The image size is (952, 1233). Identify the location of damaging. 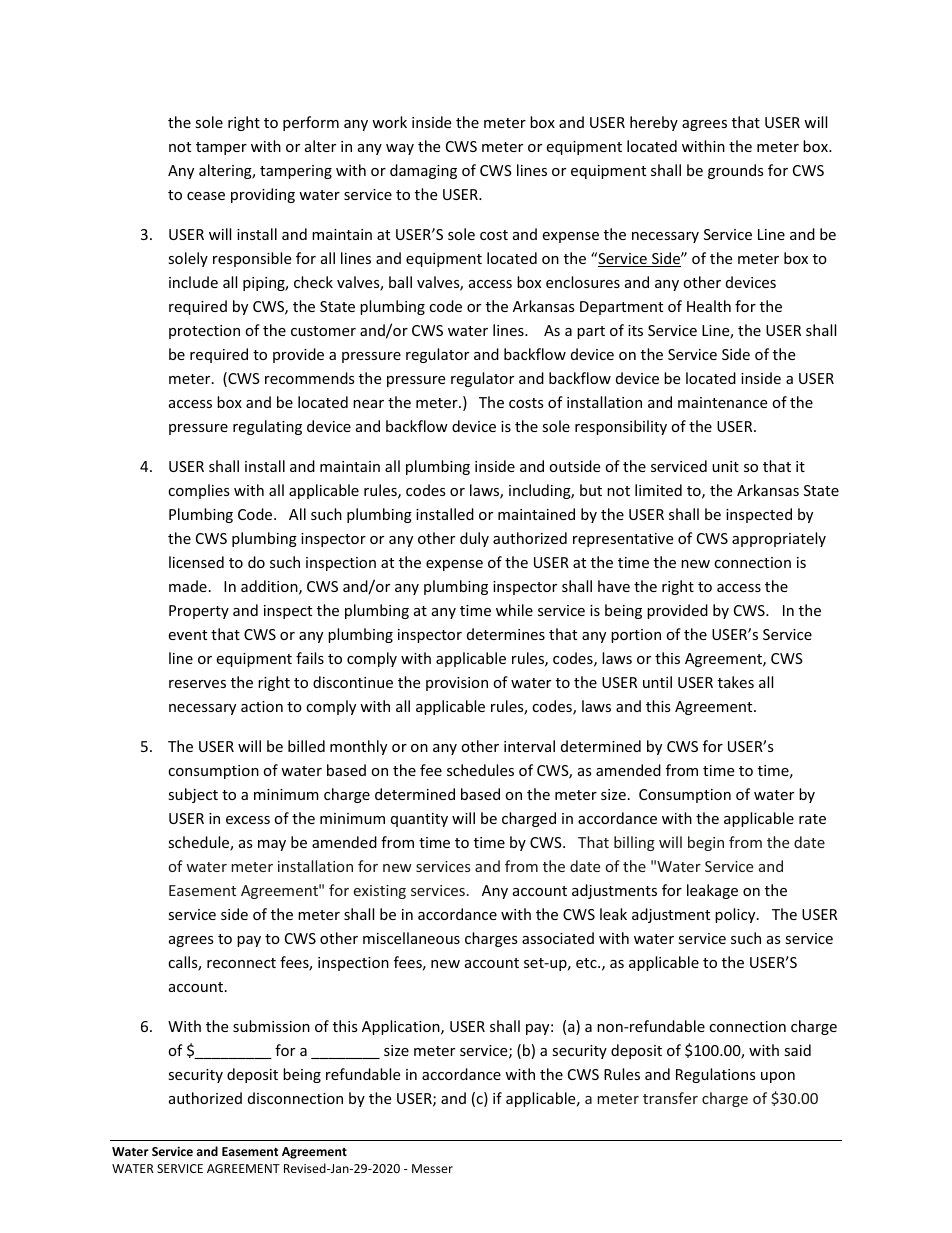
(423, 171).
